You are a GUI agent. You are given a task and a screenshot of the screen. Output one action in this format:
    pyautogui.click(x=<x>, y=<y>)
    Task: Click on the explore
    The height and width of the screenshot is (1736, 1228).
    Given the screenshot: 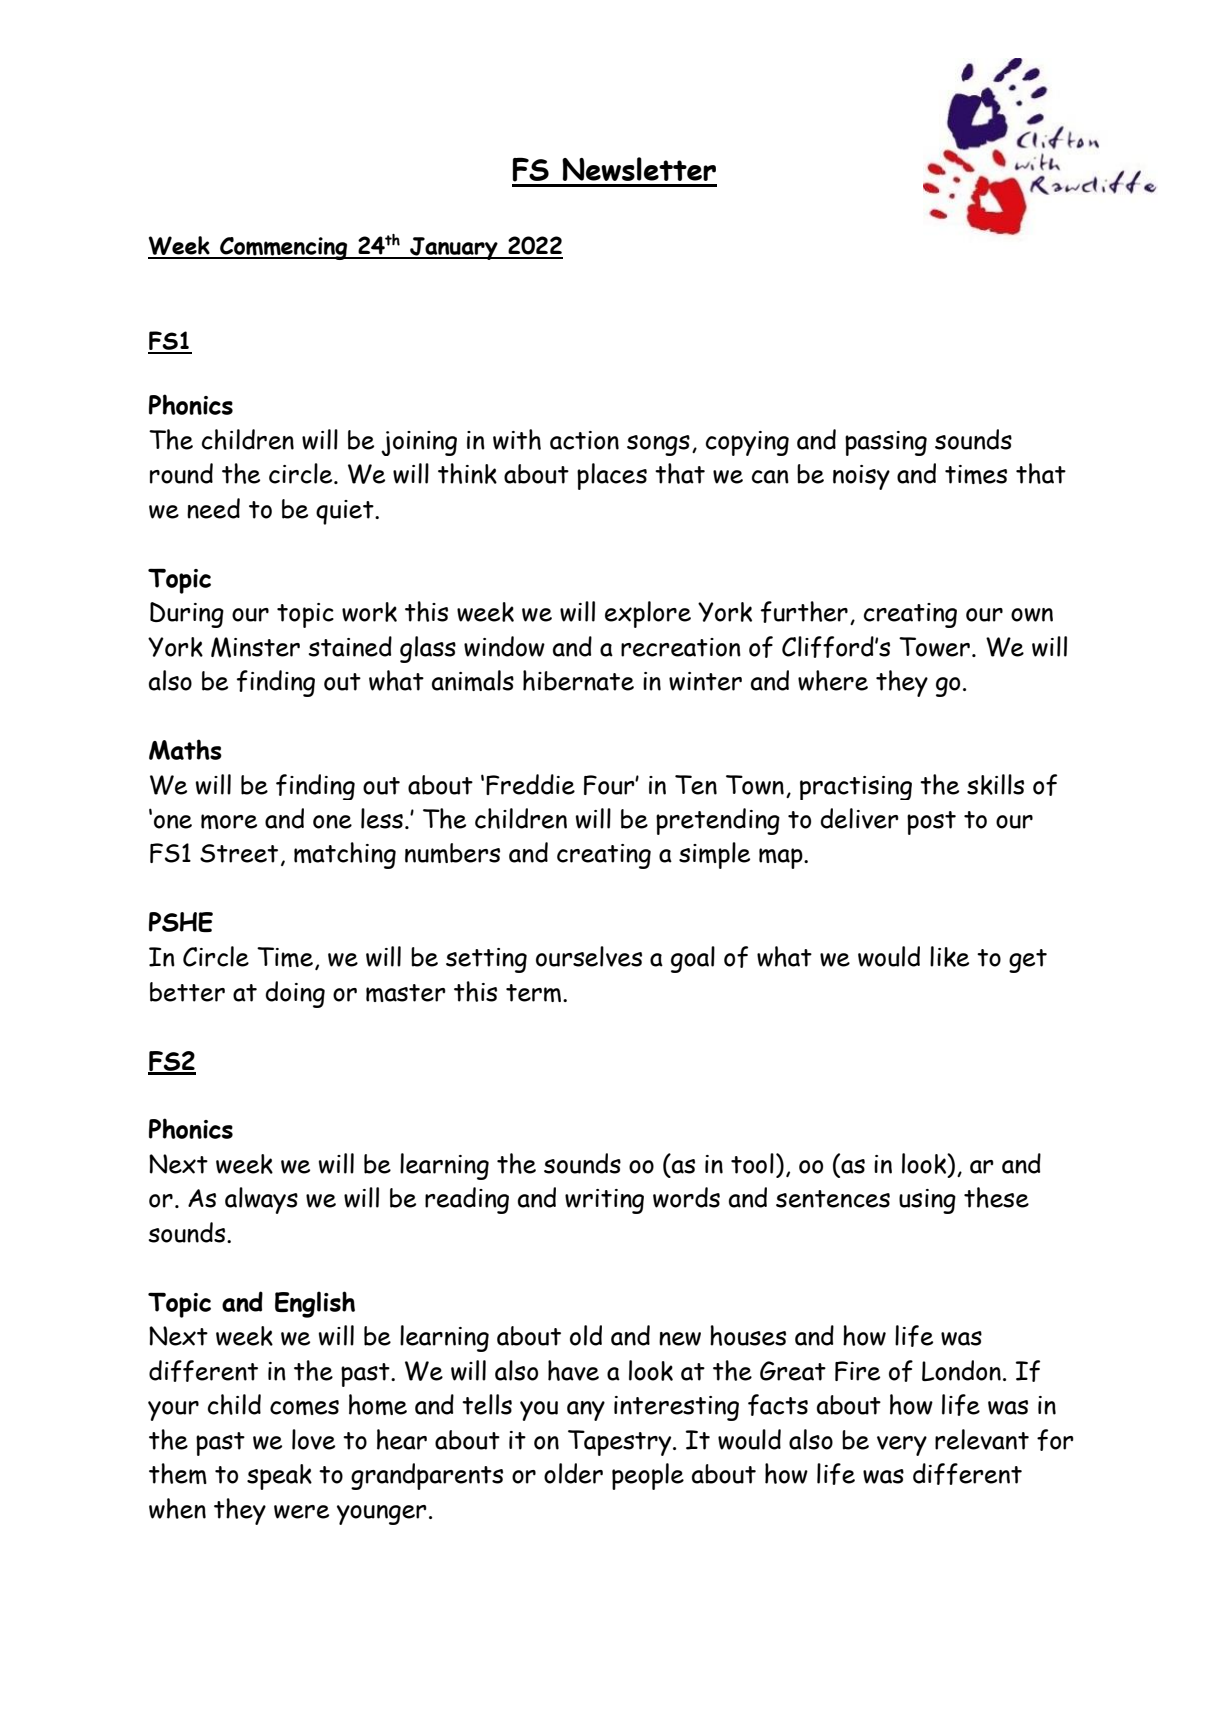 What is the action you would take?
    pyautogui.click(x=648, y=614)
